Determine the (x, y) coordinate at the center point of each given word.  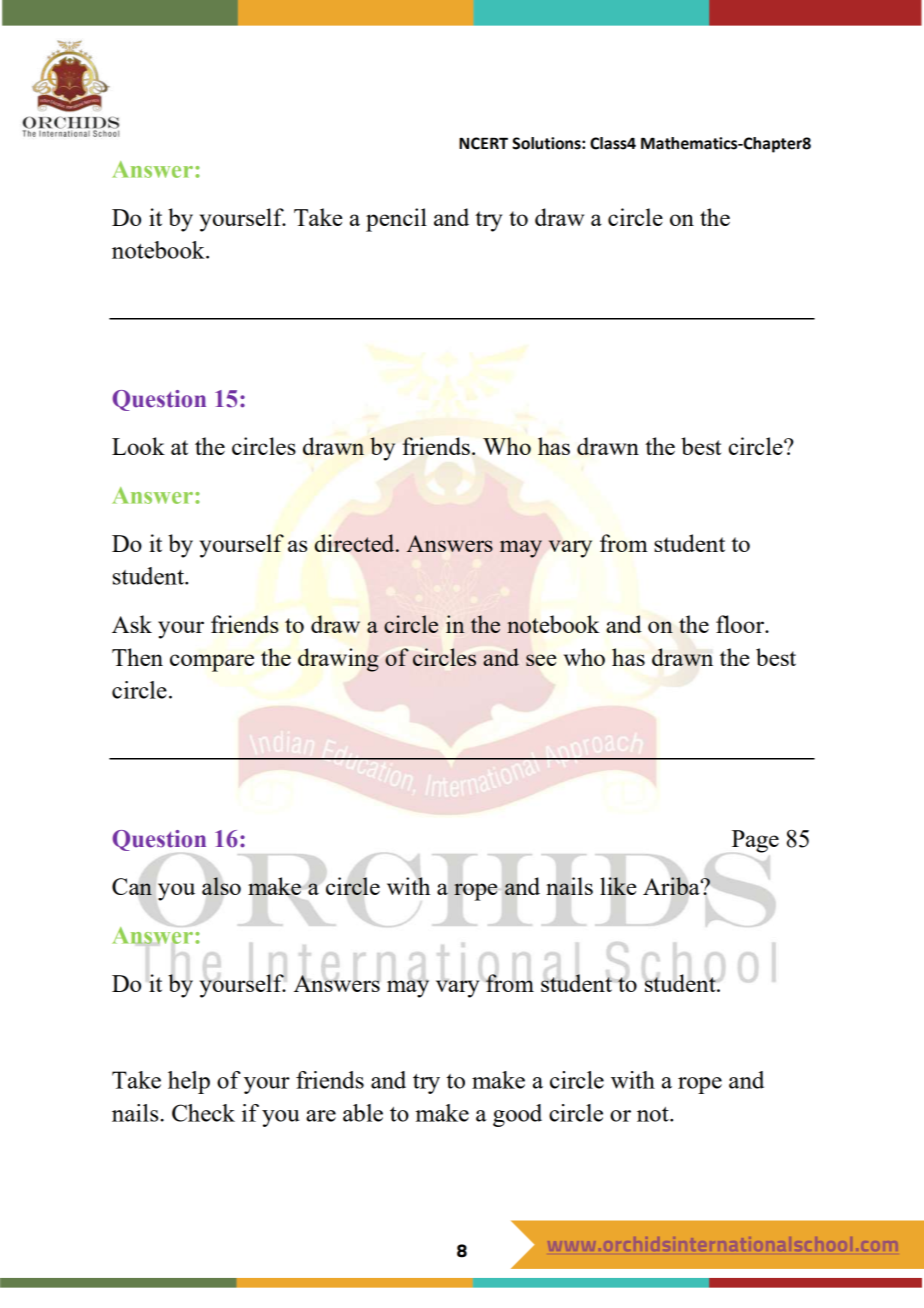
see (541, 660)
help (189, 1082)
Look (138, 446)
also (221, 886)
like (618, 886)
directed (356, 543)
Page (755, 841)
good (517, 1115)
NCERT (483, 143)
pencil (396, 220)
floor (741, 624)
